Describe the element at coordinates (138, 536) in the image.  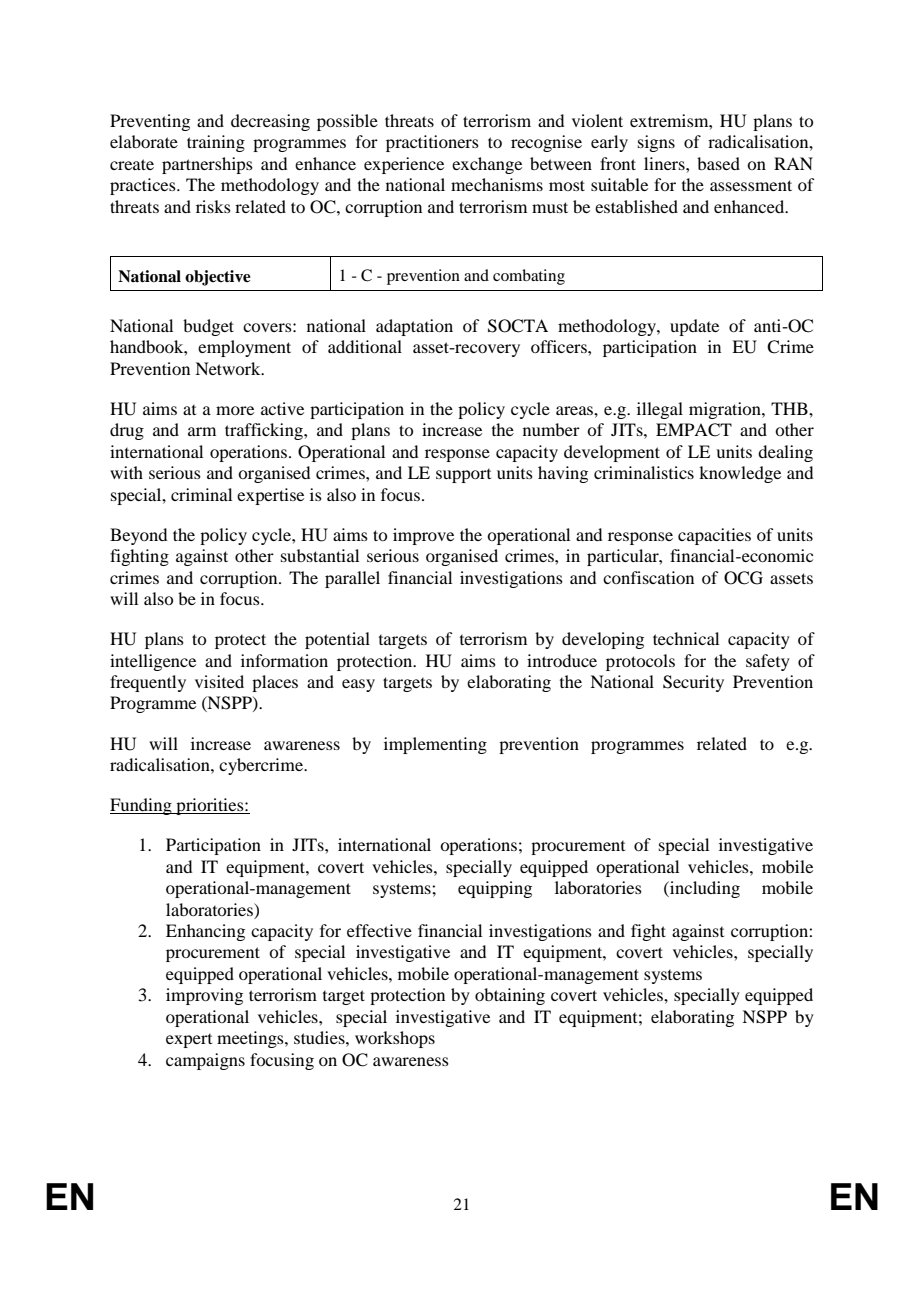
I see `Beyond` at that location.
